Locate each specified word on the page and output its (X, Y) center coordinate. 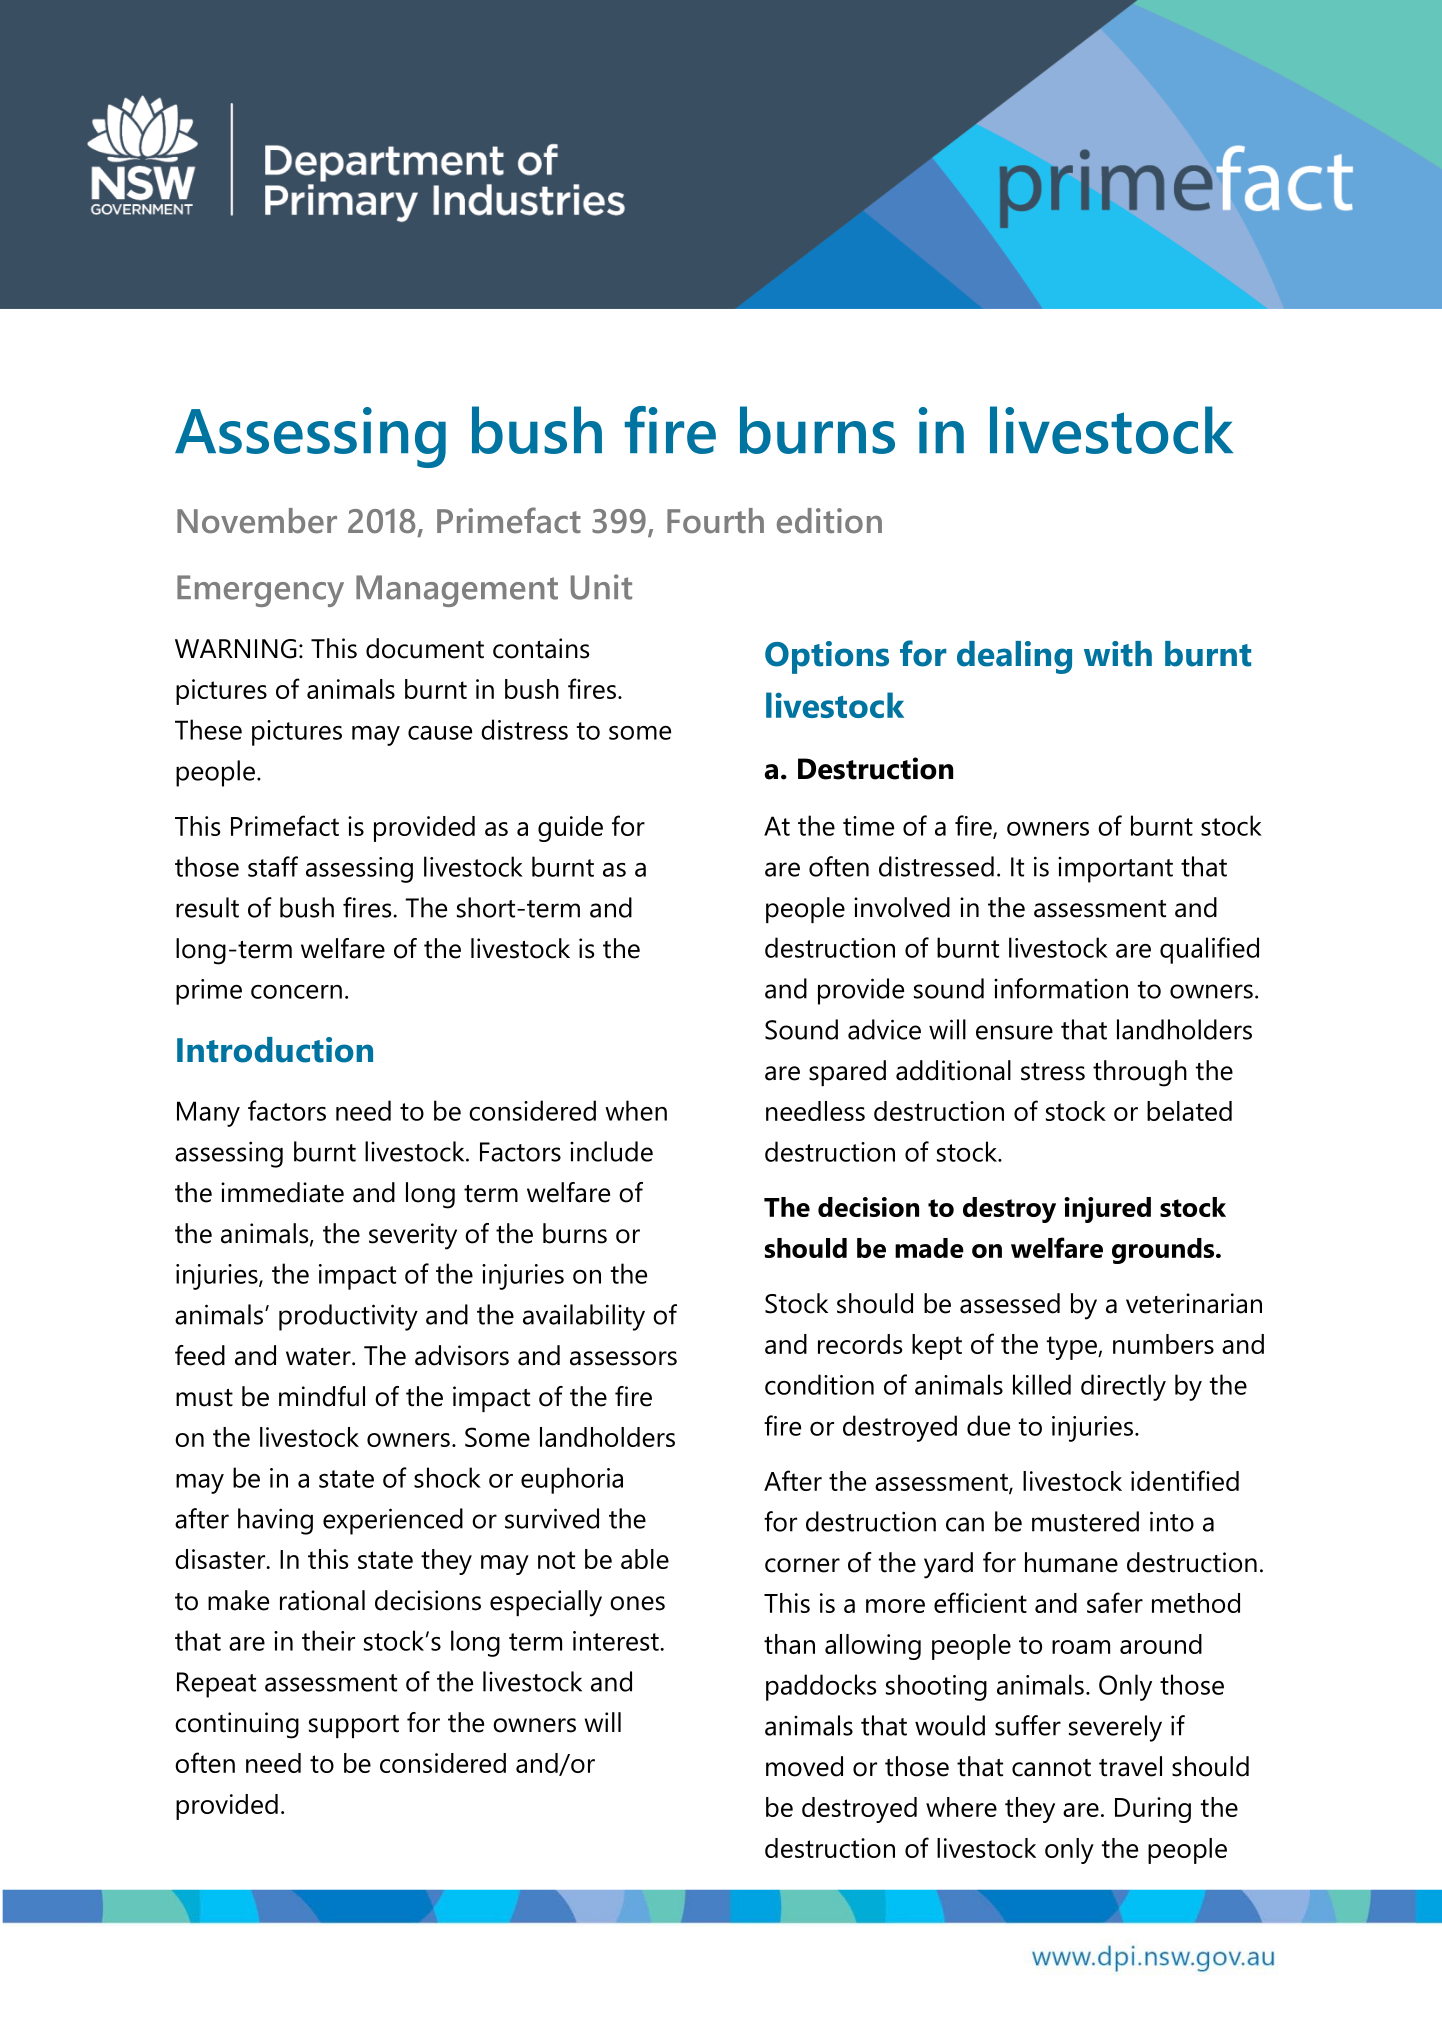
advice (884, 1029)
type (1073, 1348)
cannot (1051, 1768)
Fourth (715, 520)
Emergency (260, 591)
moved (804, 1766)
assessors (623, 1358)
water (319, 1357)
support (354, 1726)
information (1061, 988)
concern (296, 992)
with (1118, 654)
